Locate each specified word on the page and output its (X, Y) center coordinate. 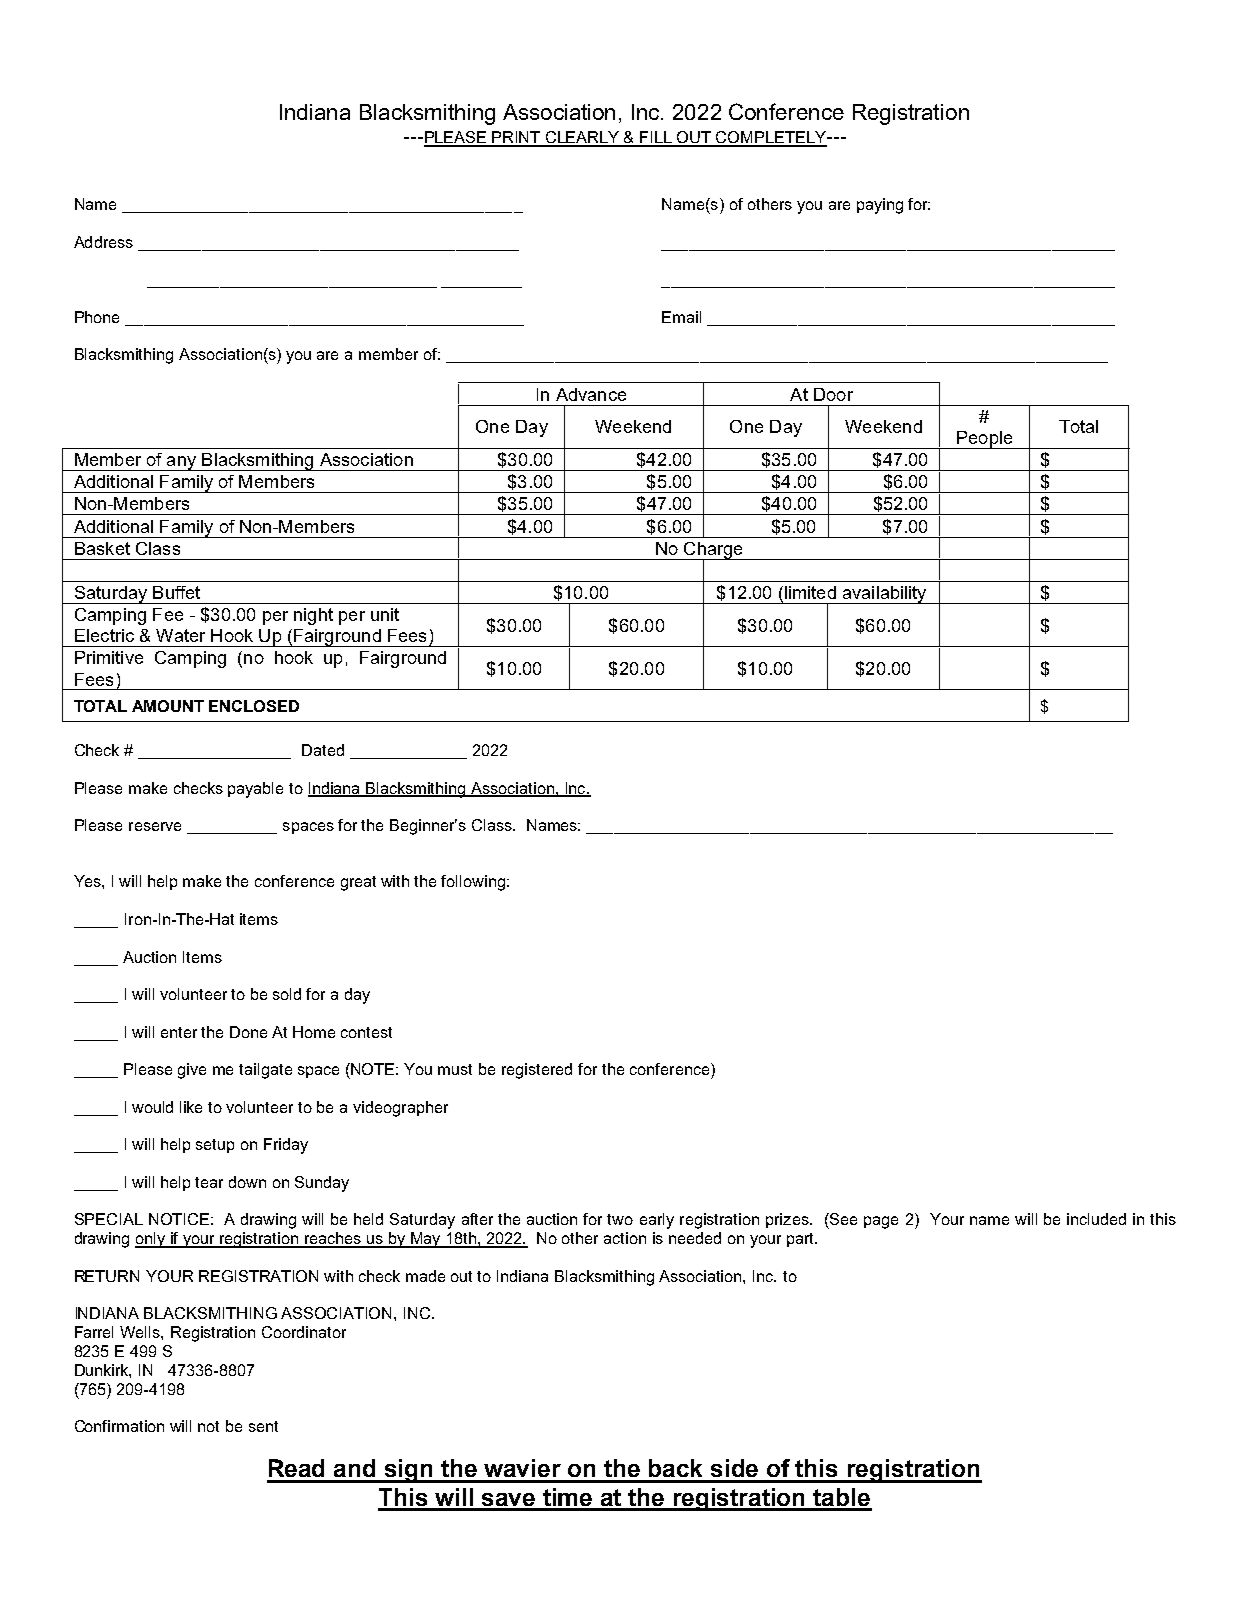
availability (884, 595)
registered (537, 1071)
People (985, 440)
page (881, 1222)
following (473, 883)
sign (409, 1471)
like (191, 1107)
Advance (591, 394)
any (181, 463)
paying (880, 206)
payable (255, 790)
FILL (657, 138)
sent (263, 1426)
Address (103, 242)
